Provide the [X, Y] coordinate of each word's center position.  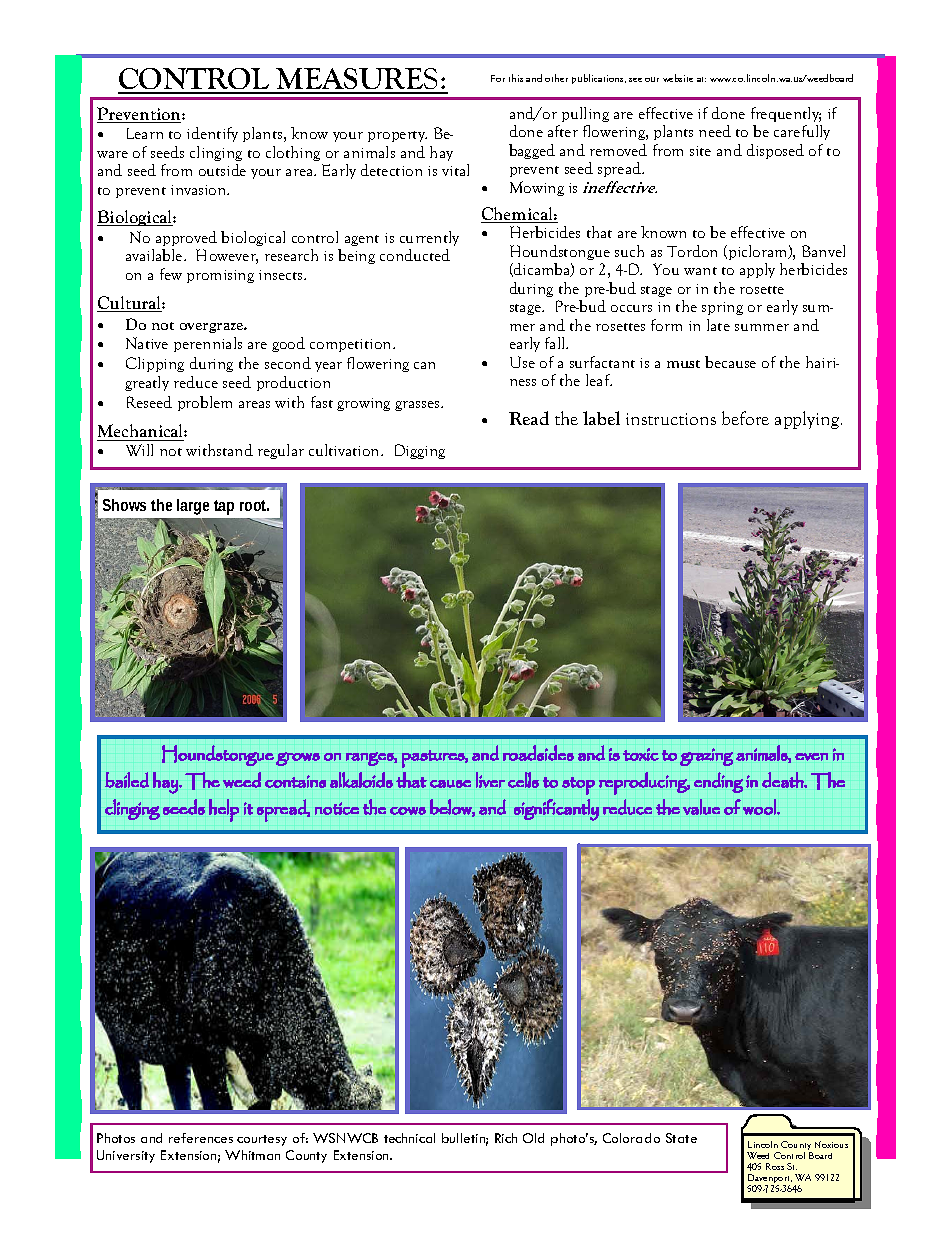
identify [212, 134]
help [224, 810]
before [745, 418]
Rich [506, 1138]
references [201, 1138]
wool [760, 807]
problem [205, 403]
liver [490, 780]
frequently [786, 114]
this [516, 78]
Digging [420, 451]
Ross [775, 1166]
